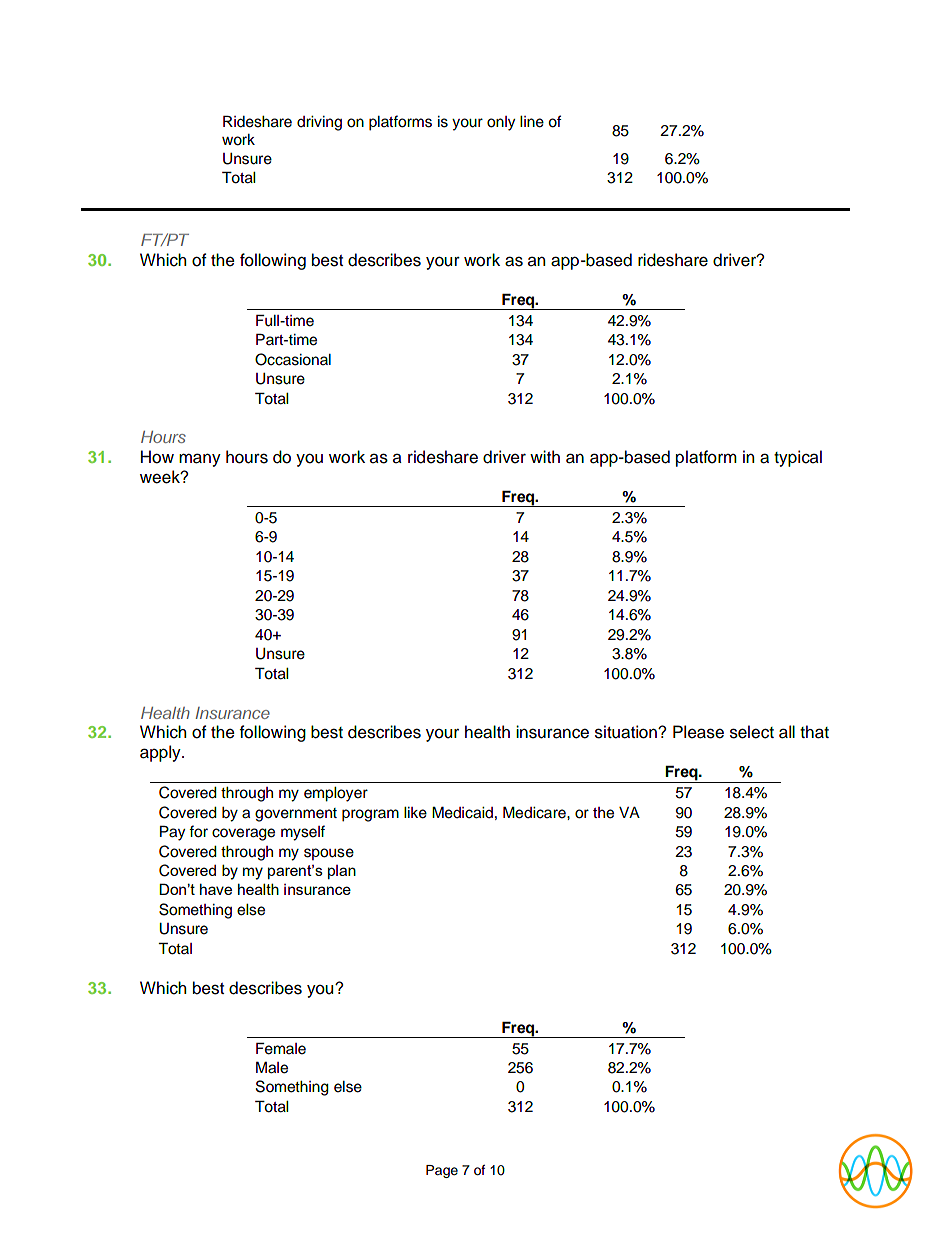 The image size is (952, 1233). Describe the element at coordinates (342, 872) in the document. I see `plan` at that location.
